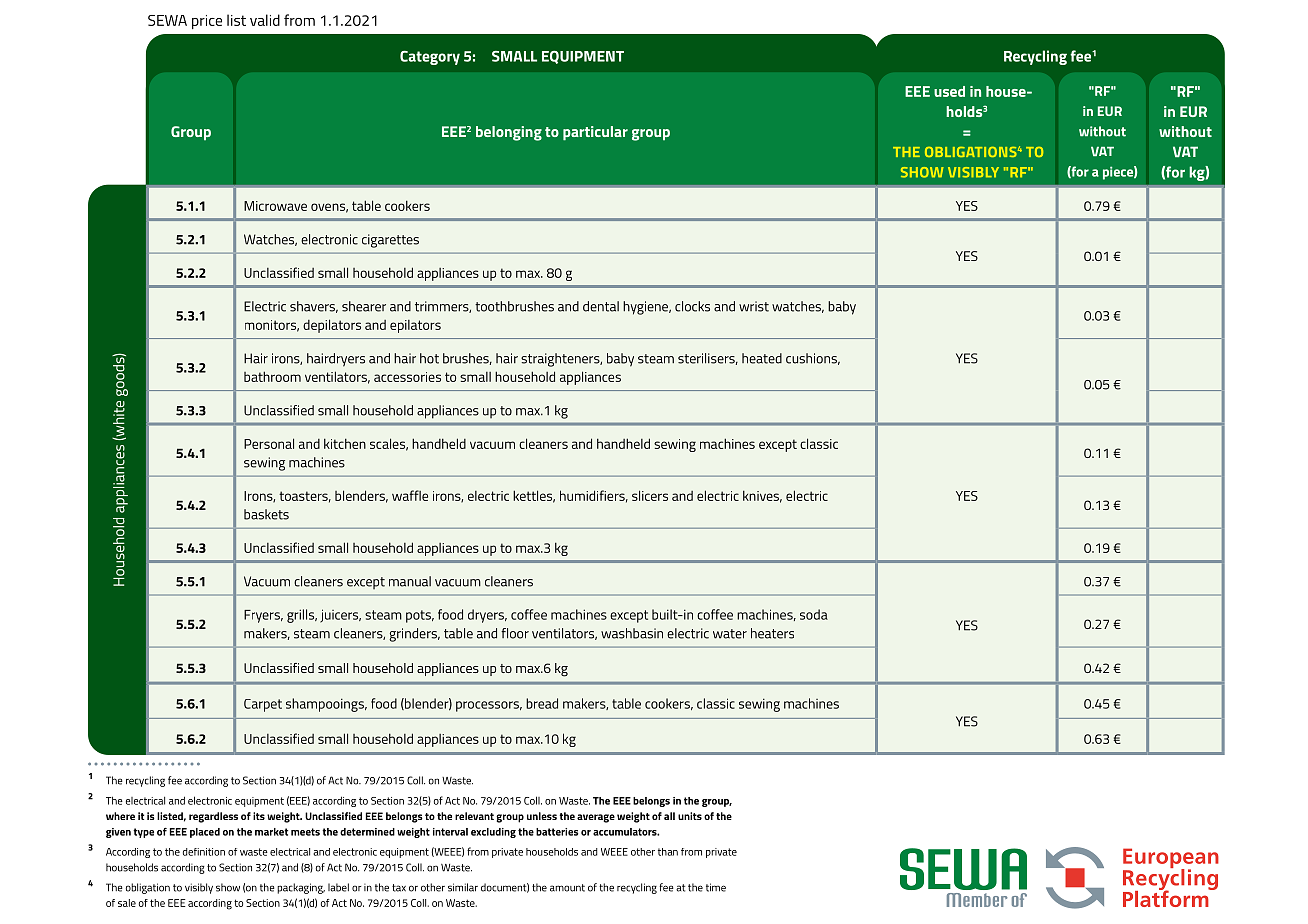 The height and width of the document is (924, 1308). What do you see at coordinates (410, 581) in the document?
I see `manual` at bounding box center [410, 581].
